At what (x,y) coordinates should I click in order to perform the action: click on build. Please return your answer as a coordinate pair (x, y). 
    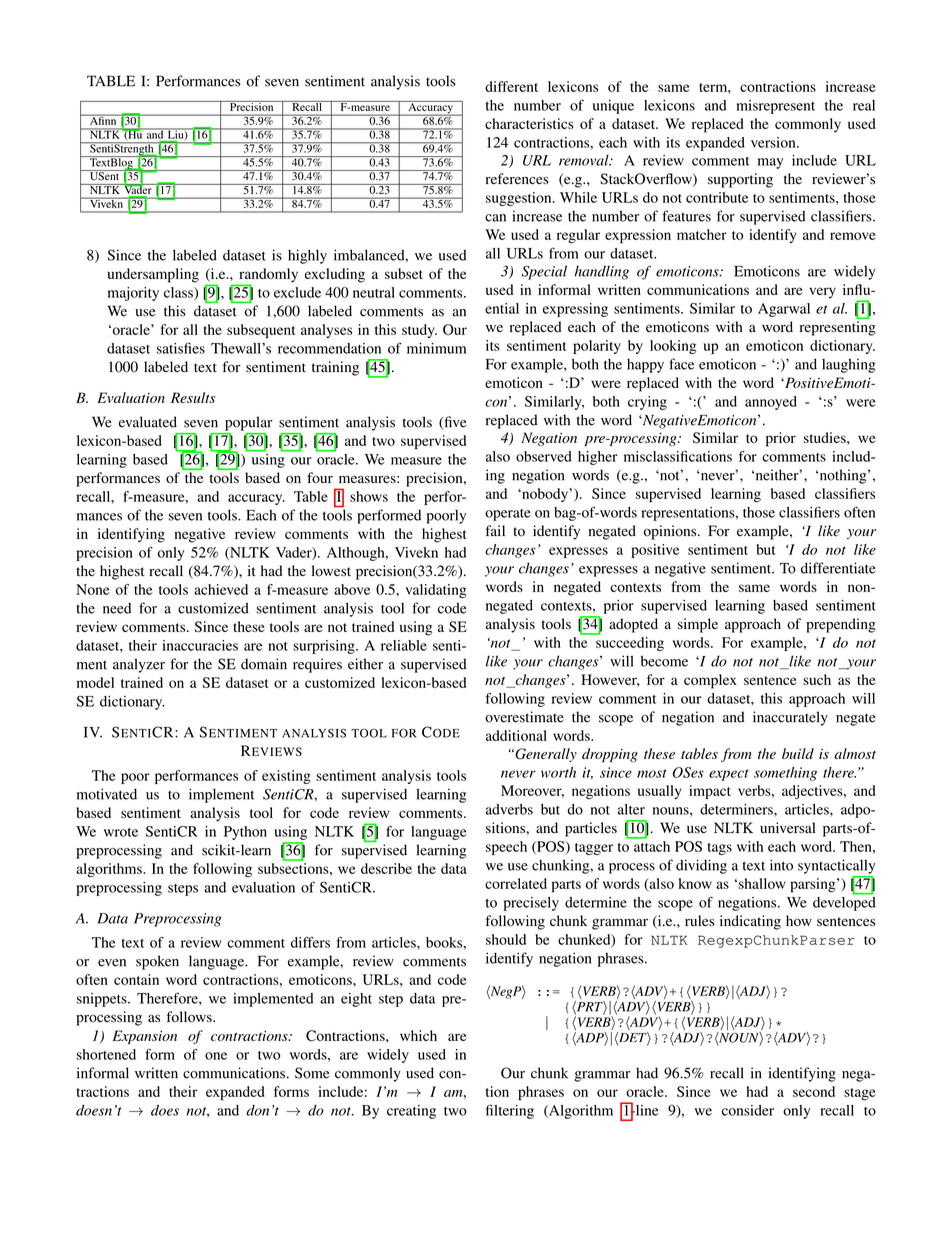
    Looking at the image, I should click on (798, 753).
